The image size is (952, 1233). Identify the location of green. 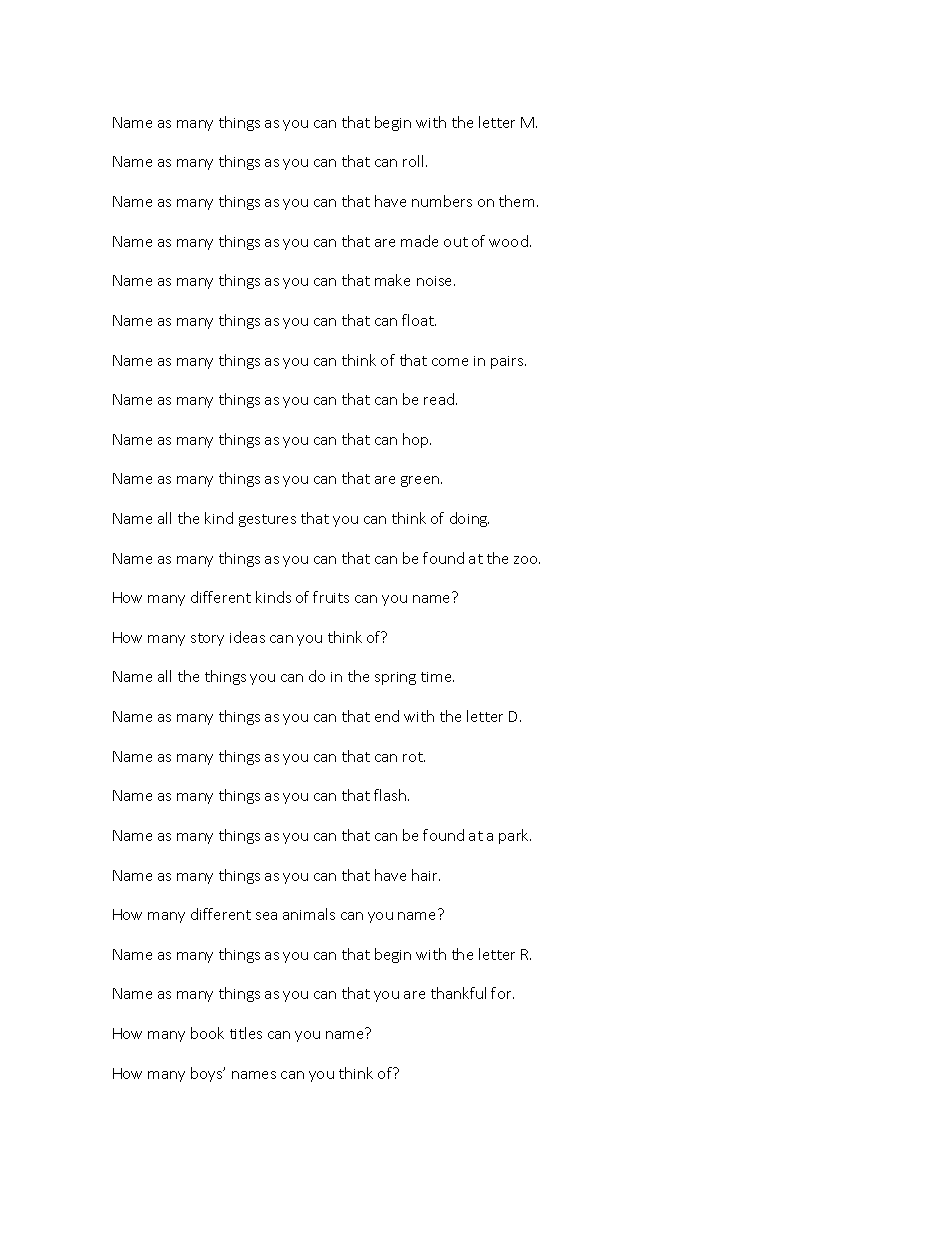
(421, 481).
